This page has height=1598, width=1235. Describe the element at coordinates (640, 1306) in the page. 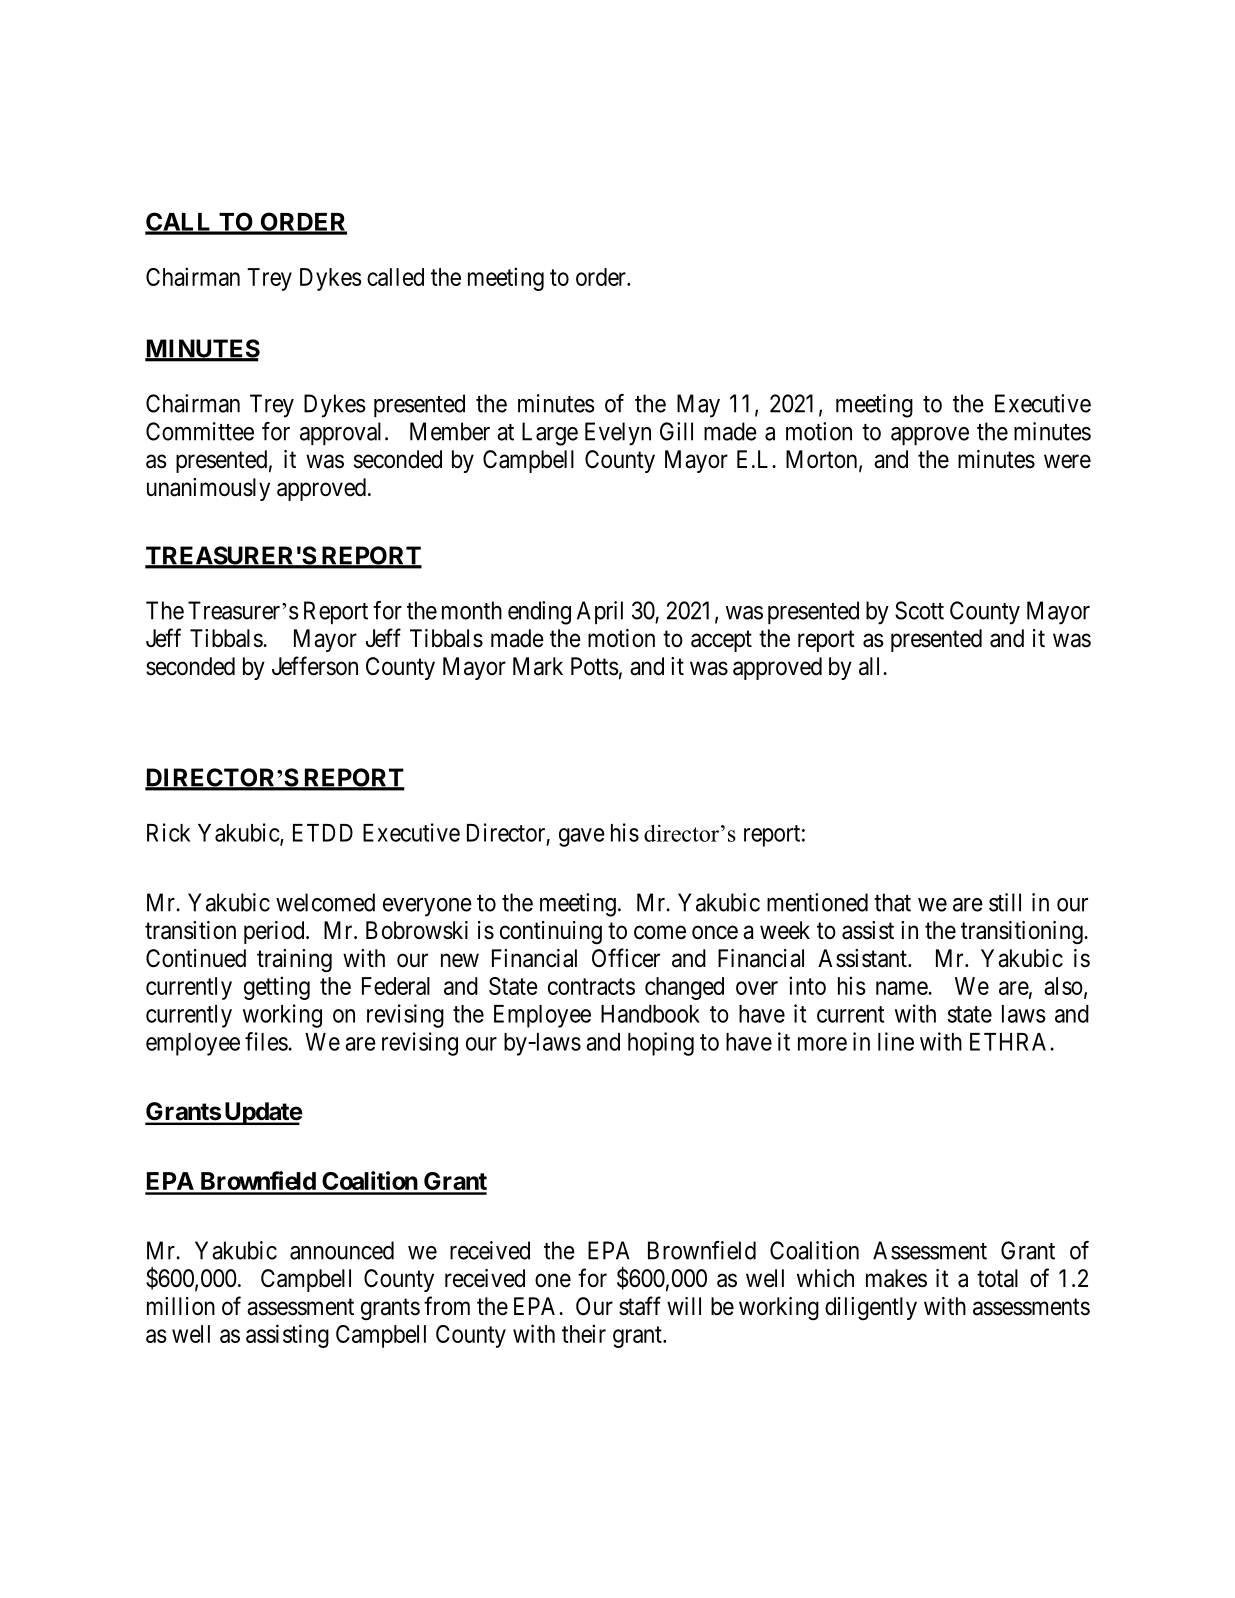

I see `staff` at that location.
